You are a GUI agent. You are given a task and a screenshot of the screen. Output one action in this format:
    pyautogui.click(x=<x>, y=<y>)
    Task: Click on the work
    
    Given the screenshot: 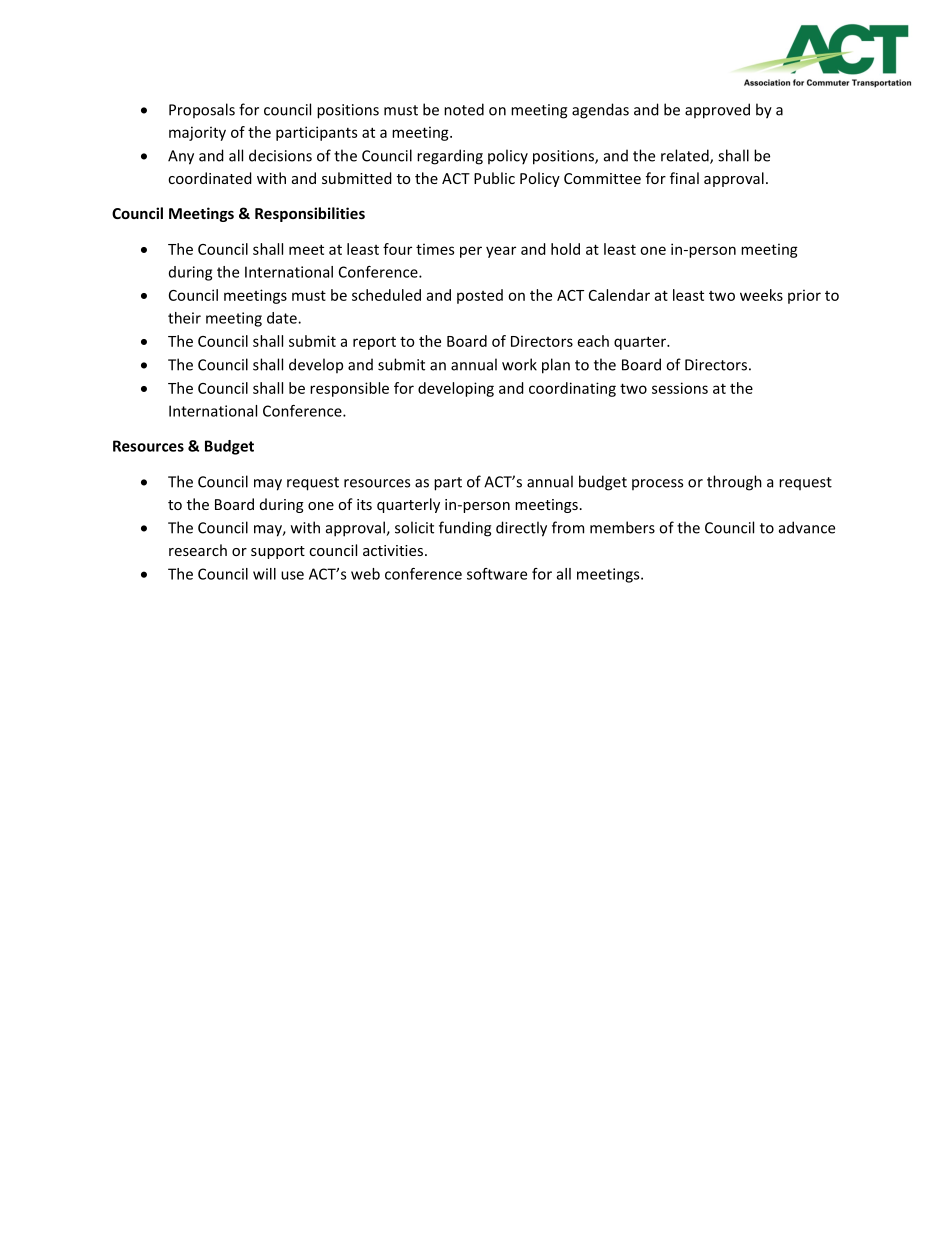 What is the action you would take?
    pyautogui.click(x=519, y=364)
